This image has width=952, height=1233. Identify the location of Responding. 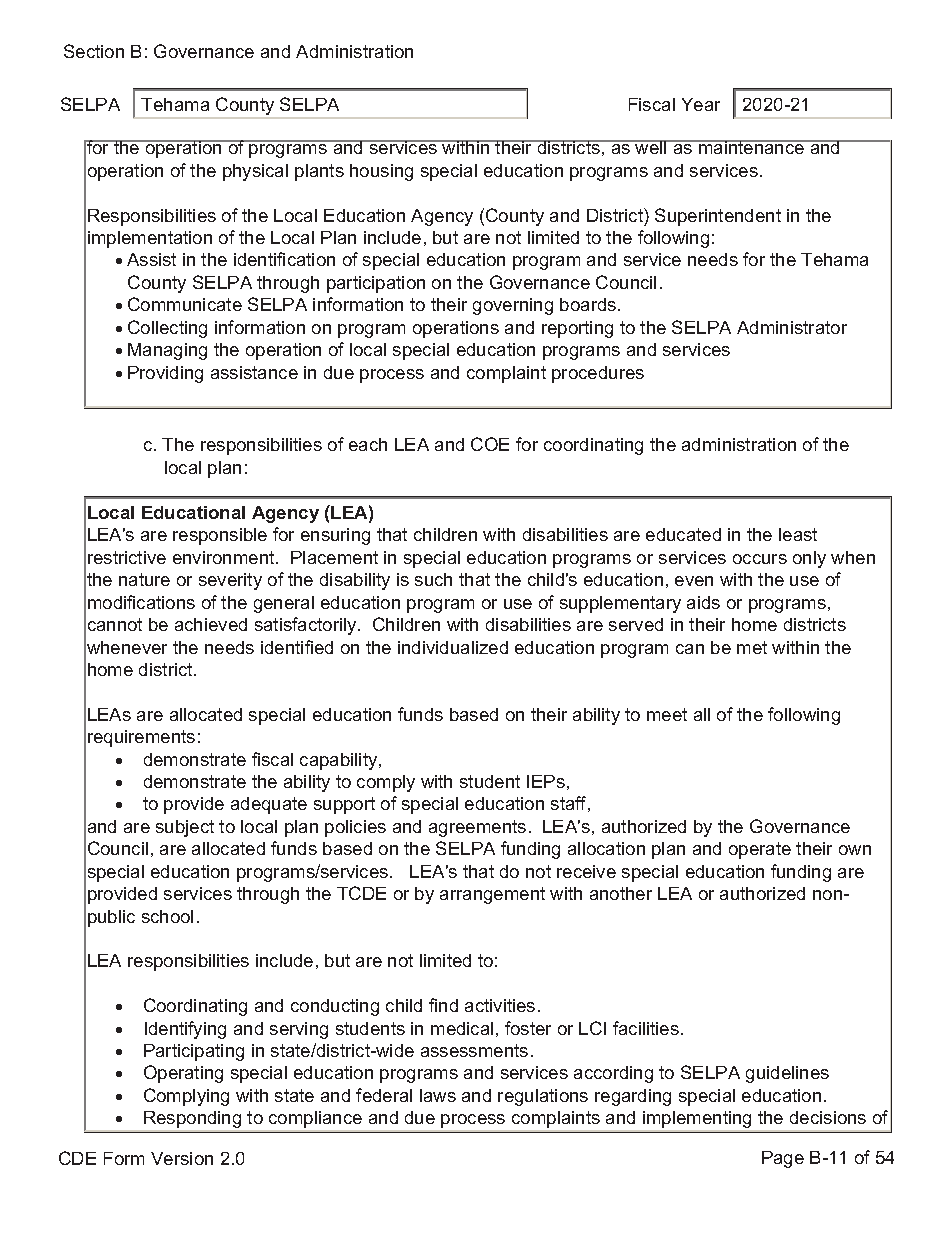
(192, 1119).
